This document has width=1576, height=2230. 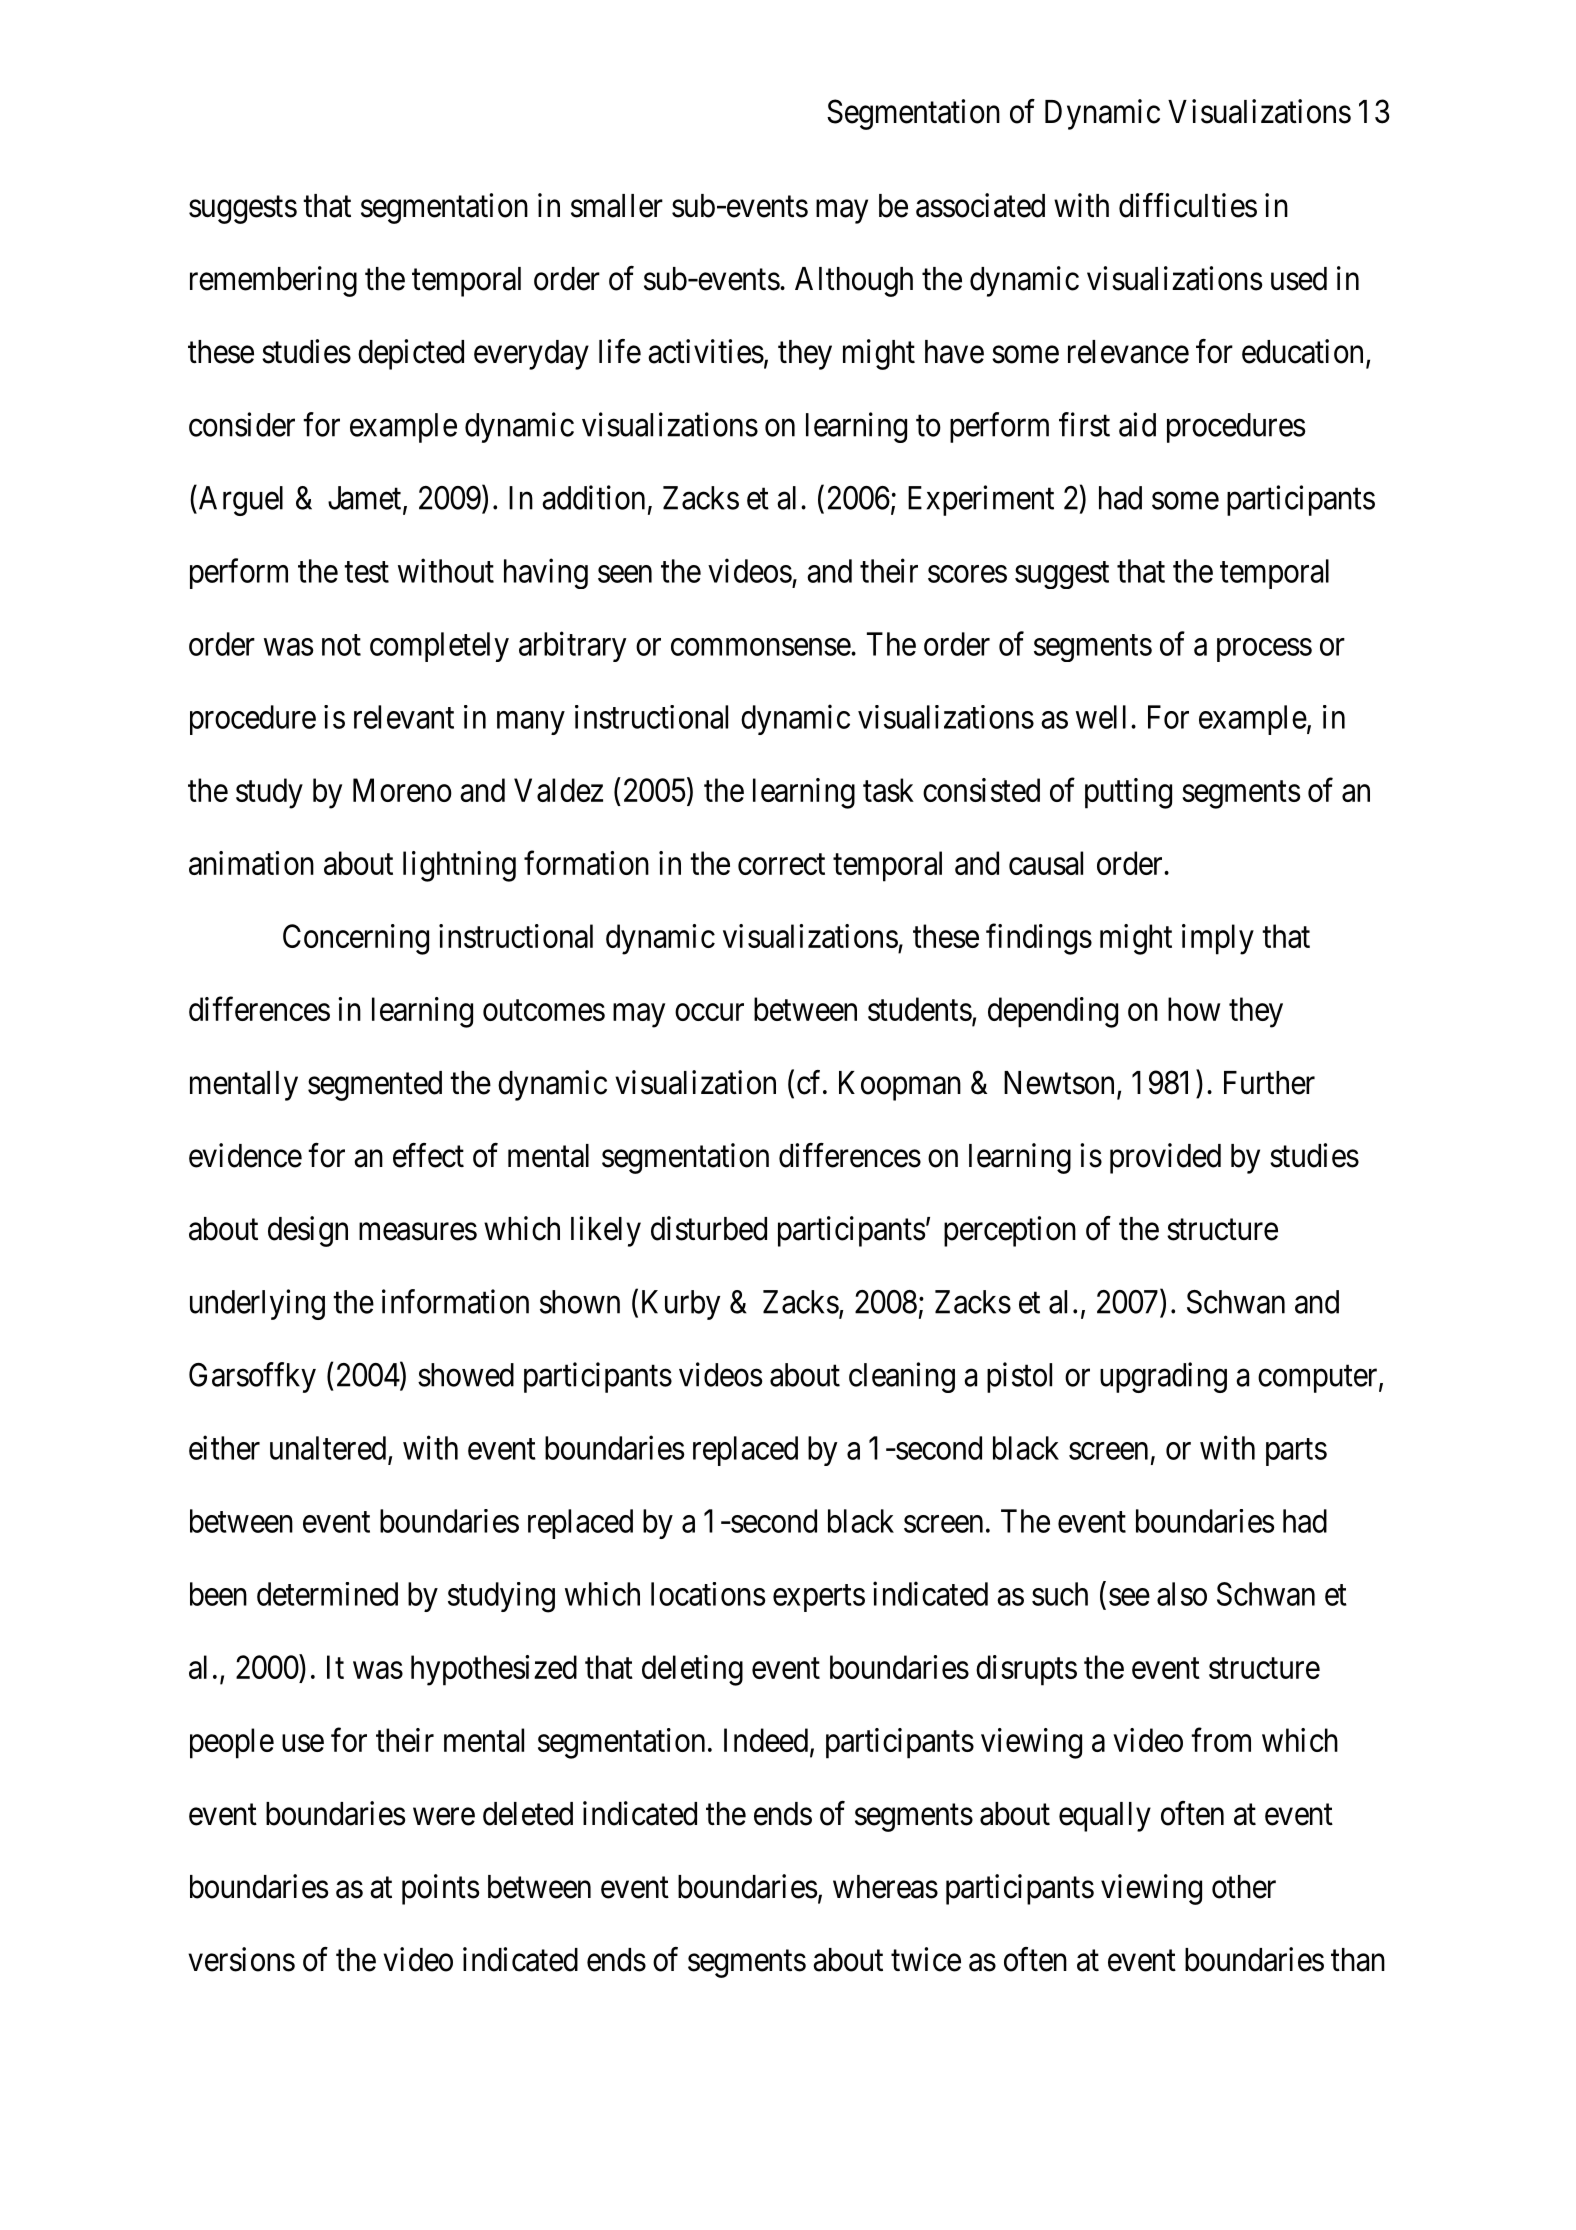 What do you see at coordinates (1299, 279) in the document?
I see `used` at bounding box center [1299, 279].
